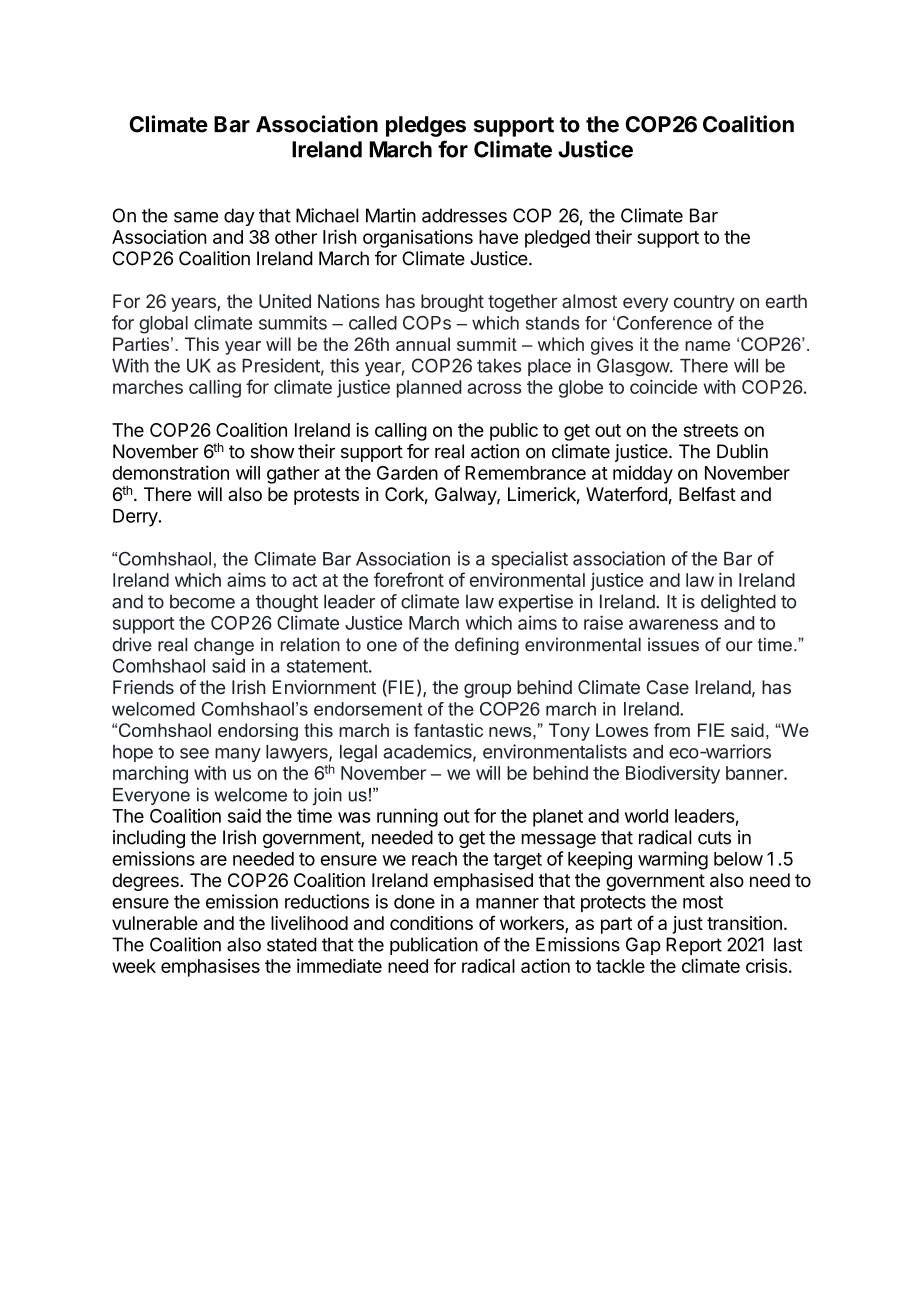  Describe the element at coordinates (224, 646) in the page. I see `change` at that location.
